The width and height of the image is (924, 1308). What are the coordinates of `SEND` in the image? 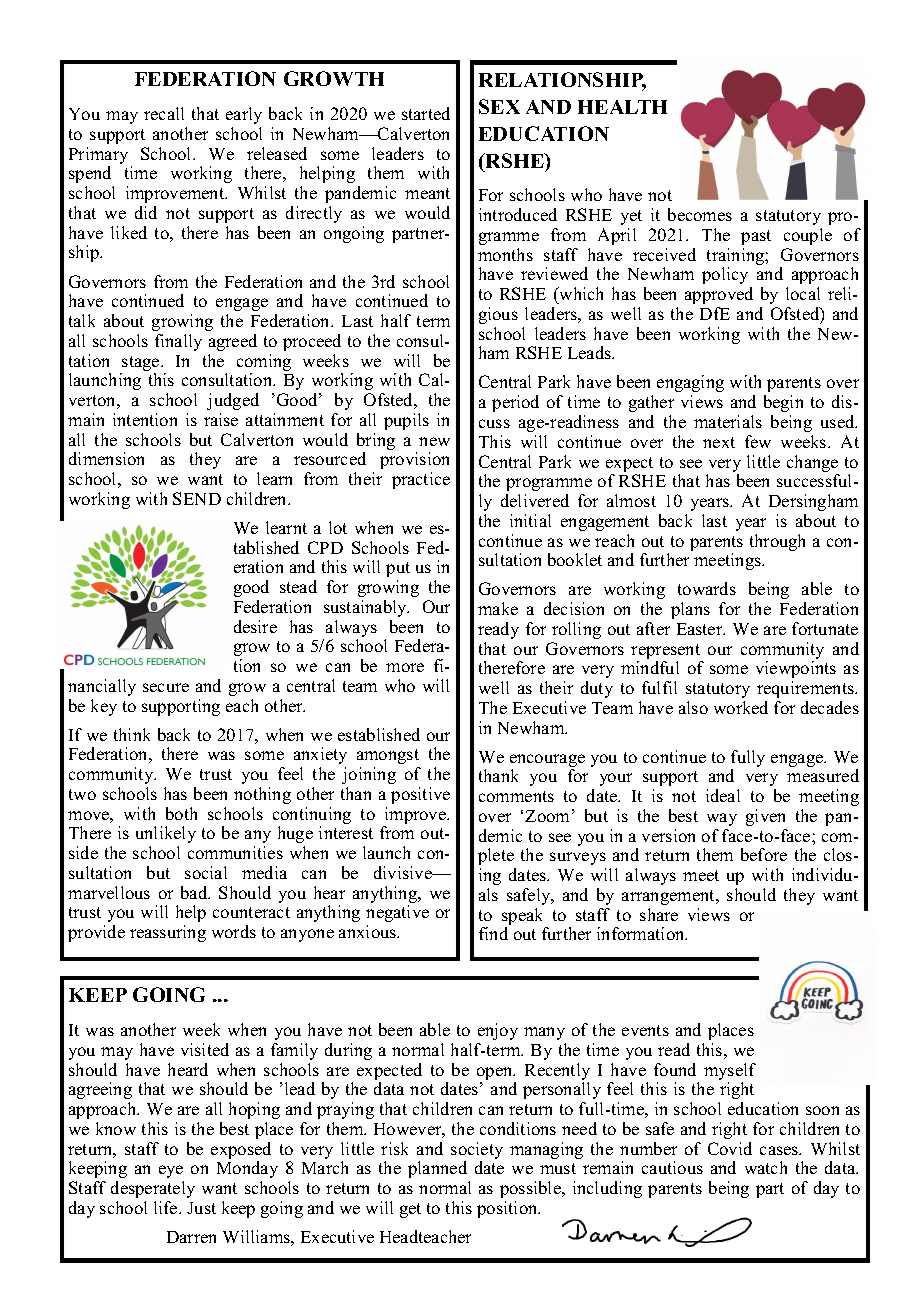 It's located at (197, 498).
